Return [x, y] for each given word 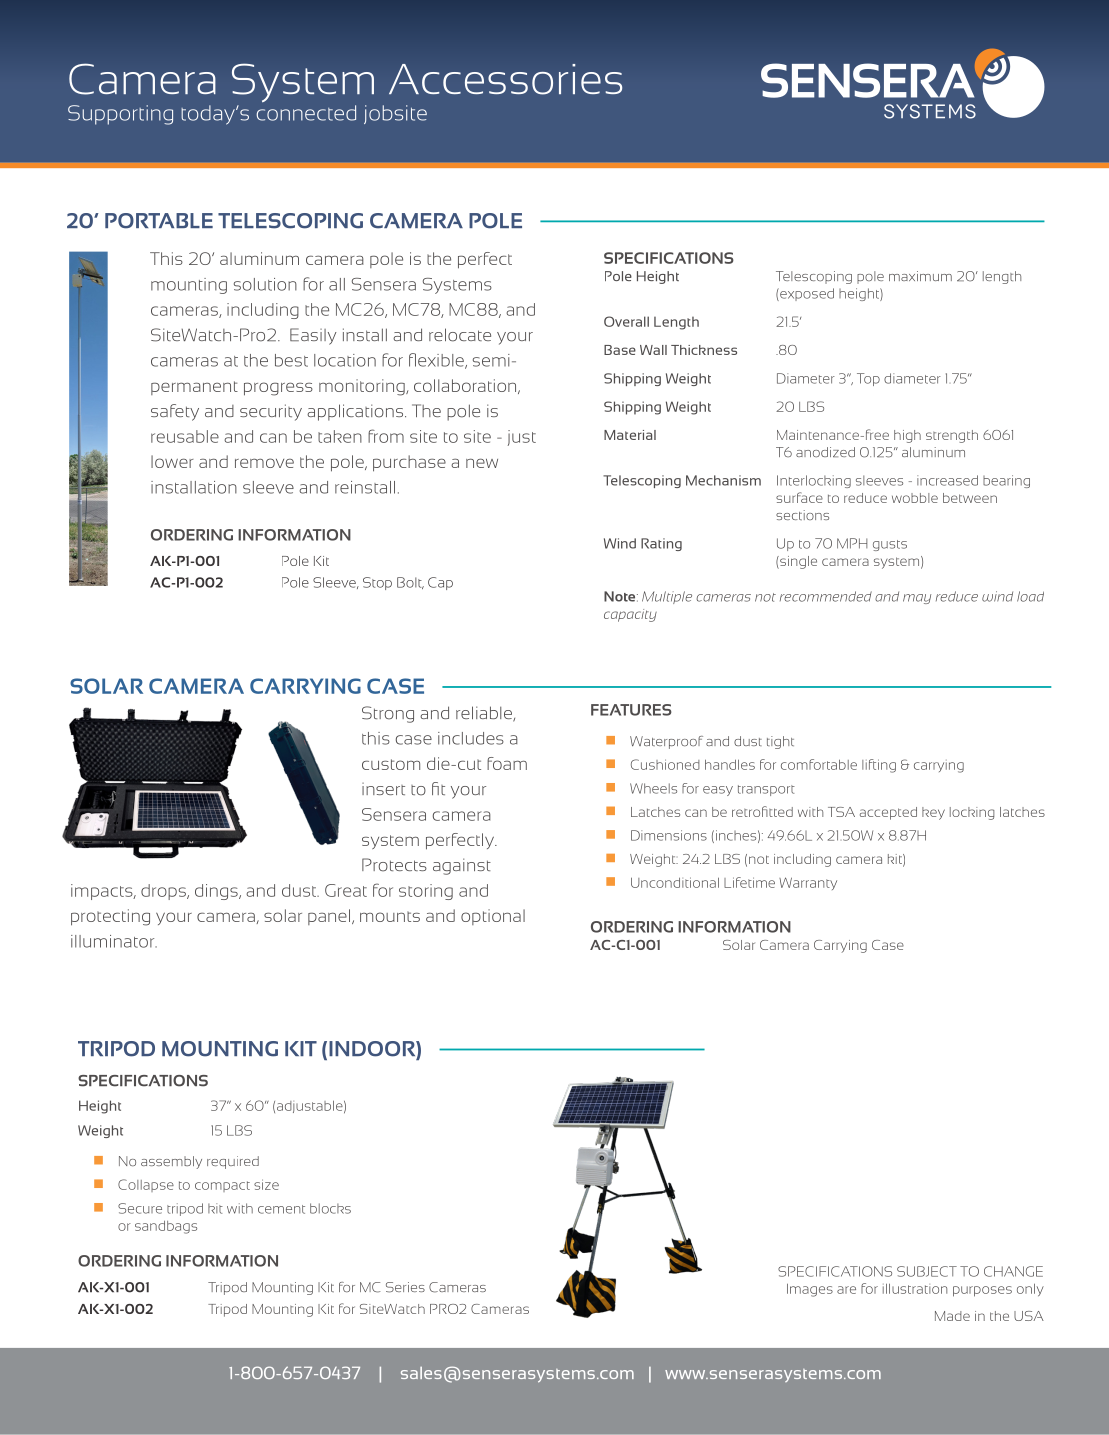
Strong [388, 714]
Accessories [505, 79]
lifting [879, 766]
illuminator [114, 941]
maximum [920, 276]
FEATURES [631, 710]
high [907, 436]
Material [630, 435]
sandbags [166, 1227]
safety [175, 412]
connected [306, 113]
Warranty [808, 883]
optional [493, 917]
